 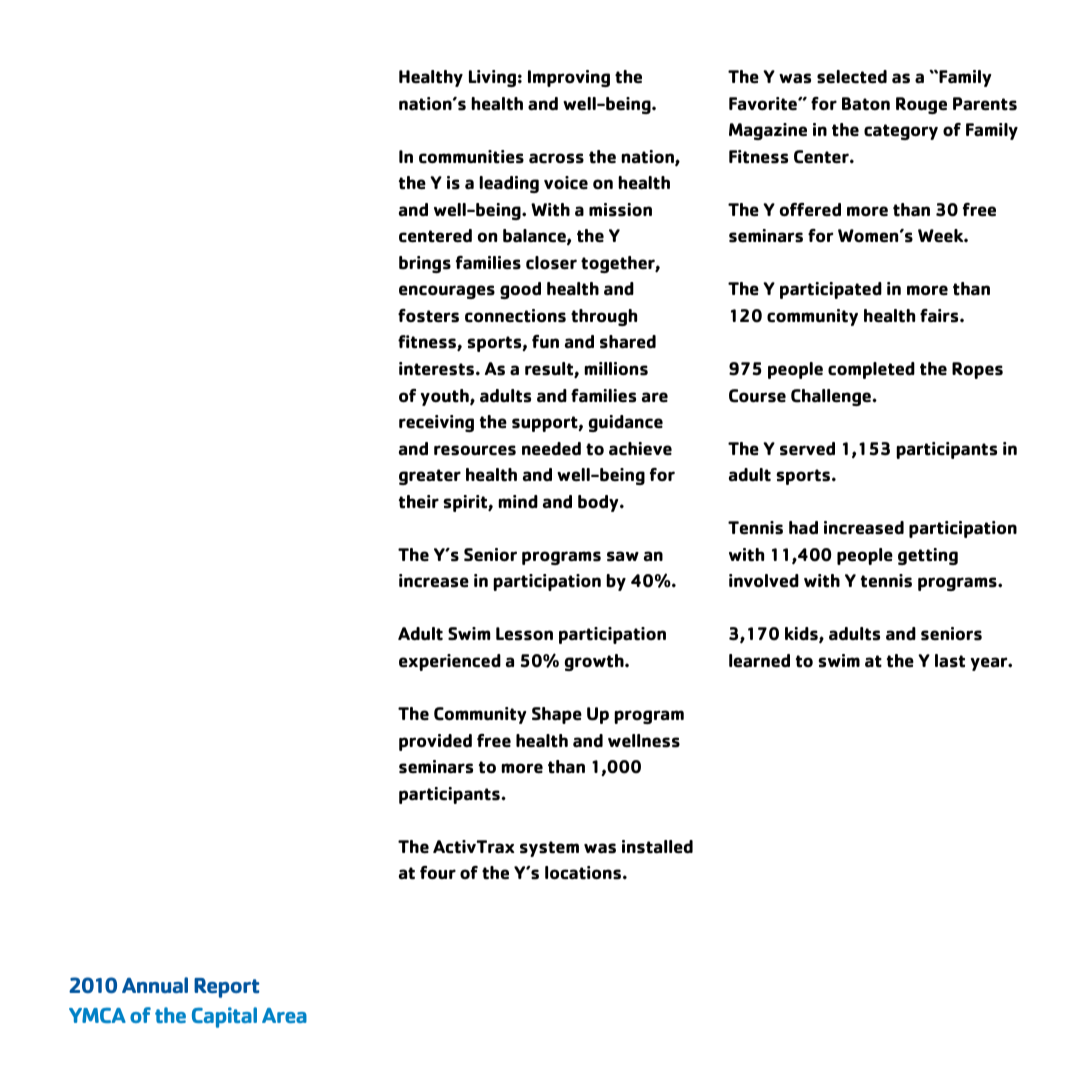 What do you see at coordinates (569, 78) in the screenshot?
I see `Improving` at bounding box center [569, 78].
